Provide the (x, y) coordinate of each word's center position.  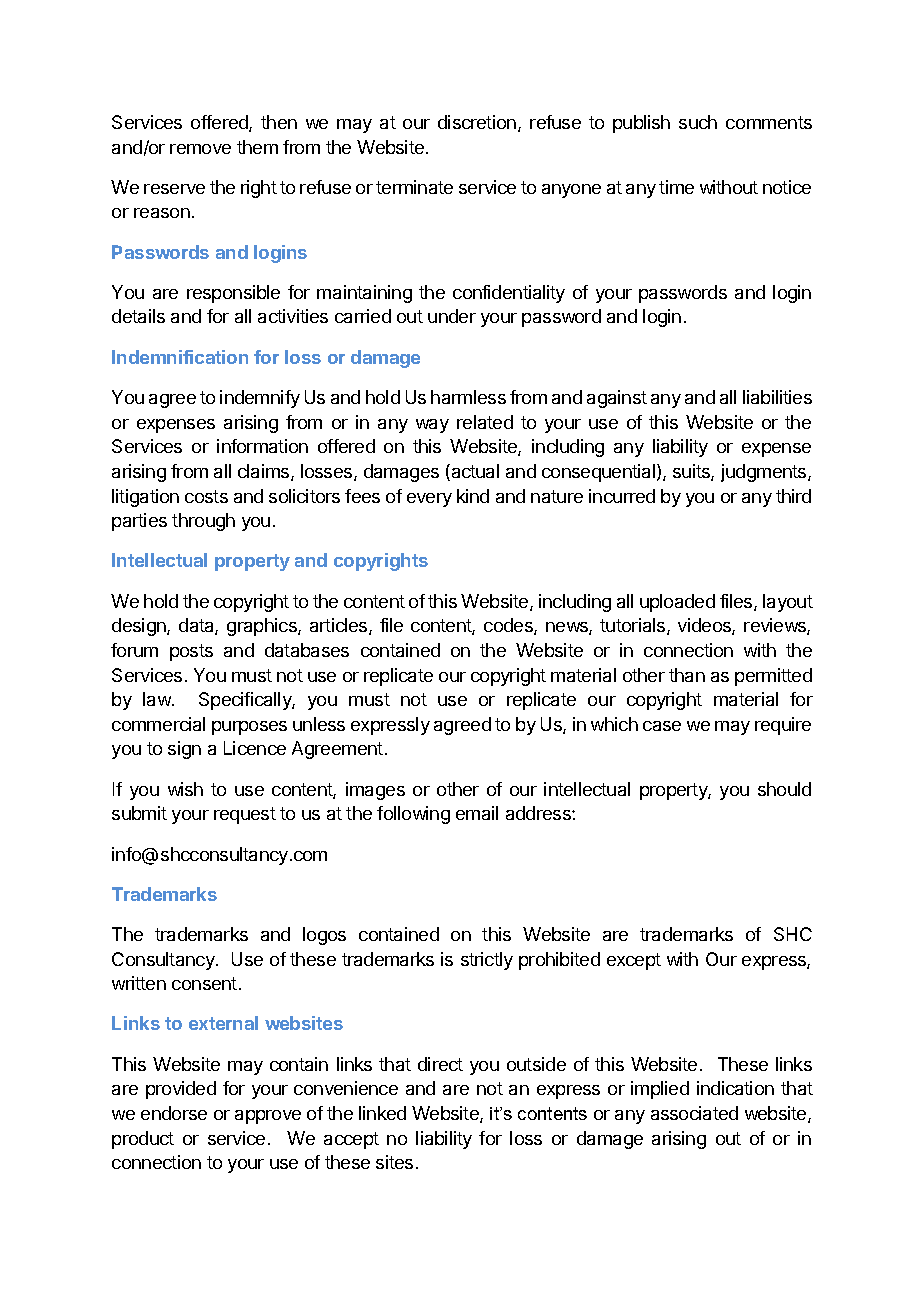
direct (440, 1064)
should (784, 789)
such (698, 122)
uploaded (677, 603)
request (245, 815)
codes (509, 626)
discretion (477, 122)
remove (200, 149)
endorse (174, 1113)
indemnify (260, 399)
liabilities (777, 397)
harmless (468, 397)
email (477, 813)
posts (191, 652)
